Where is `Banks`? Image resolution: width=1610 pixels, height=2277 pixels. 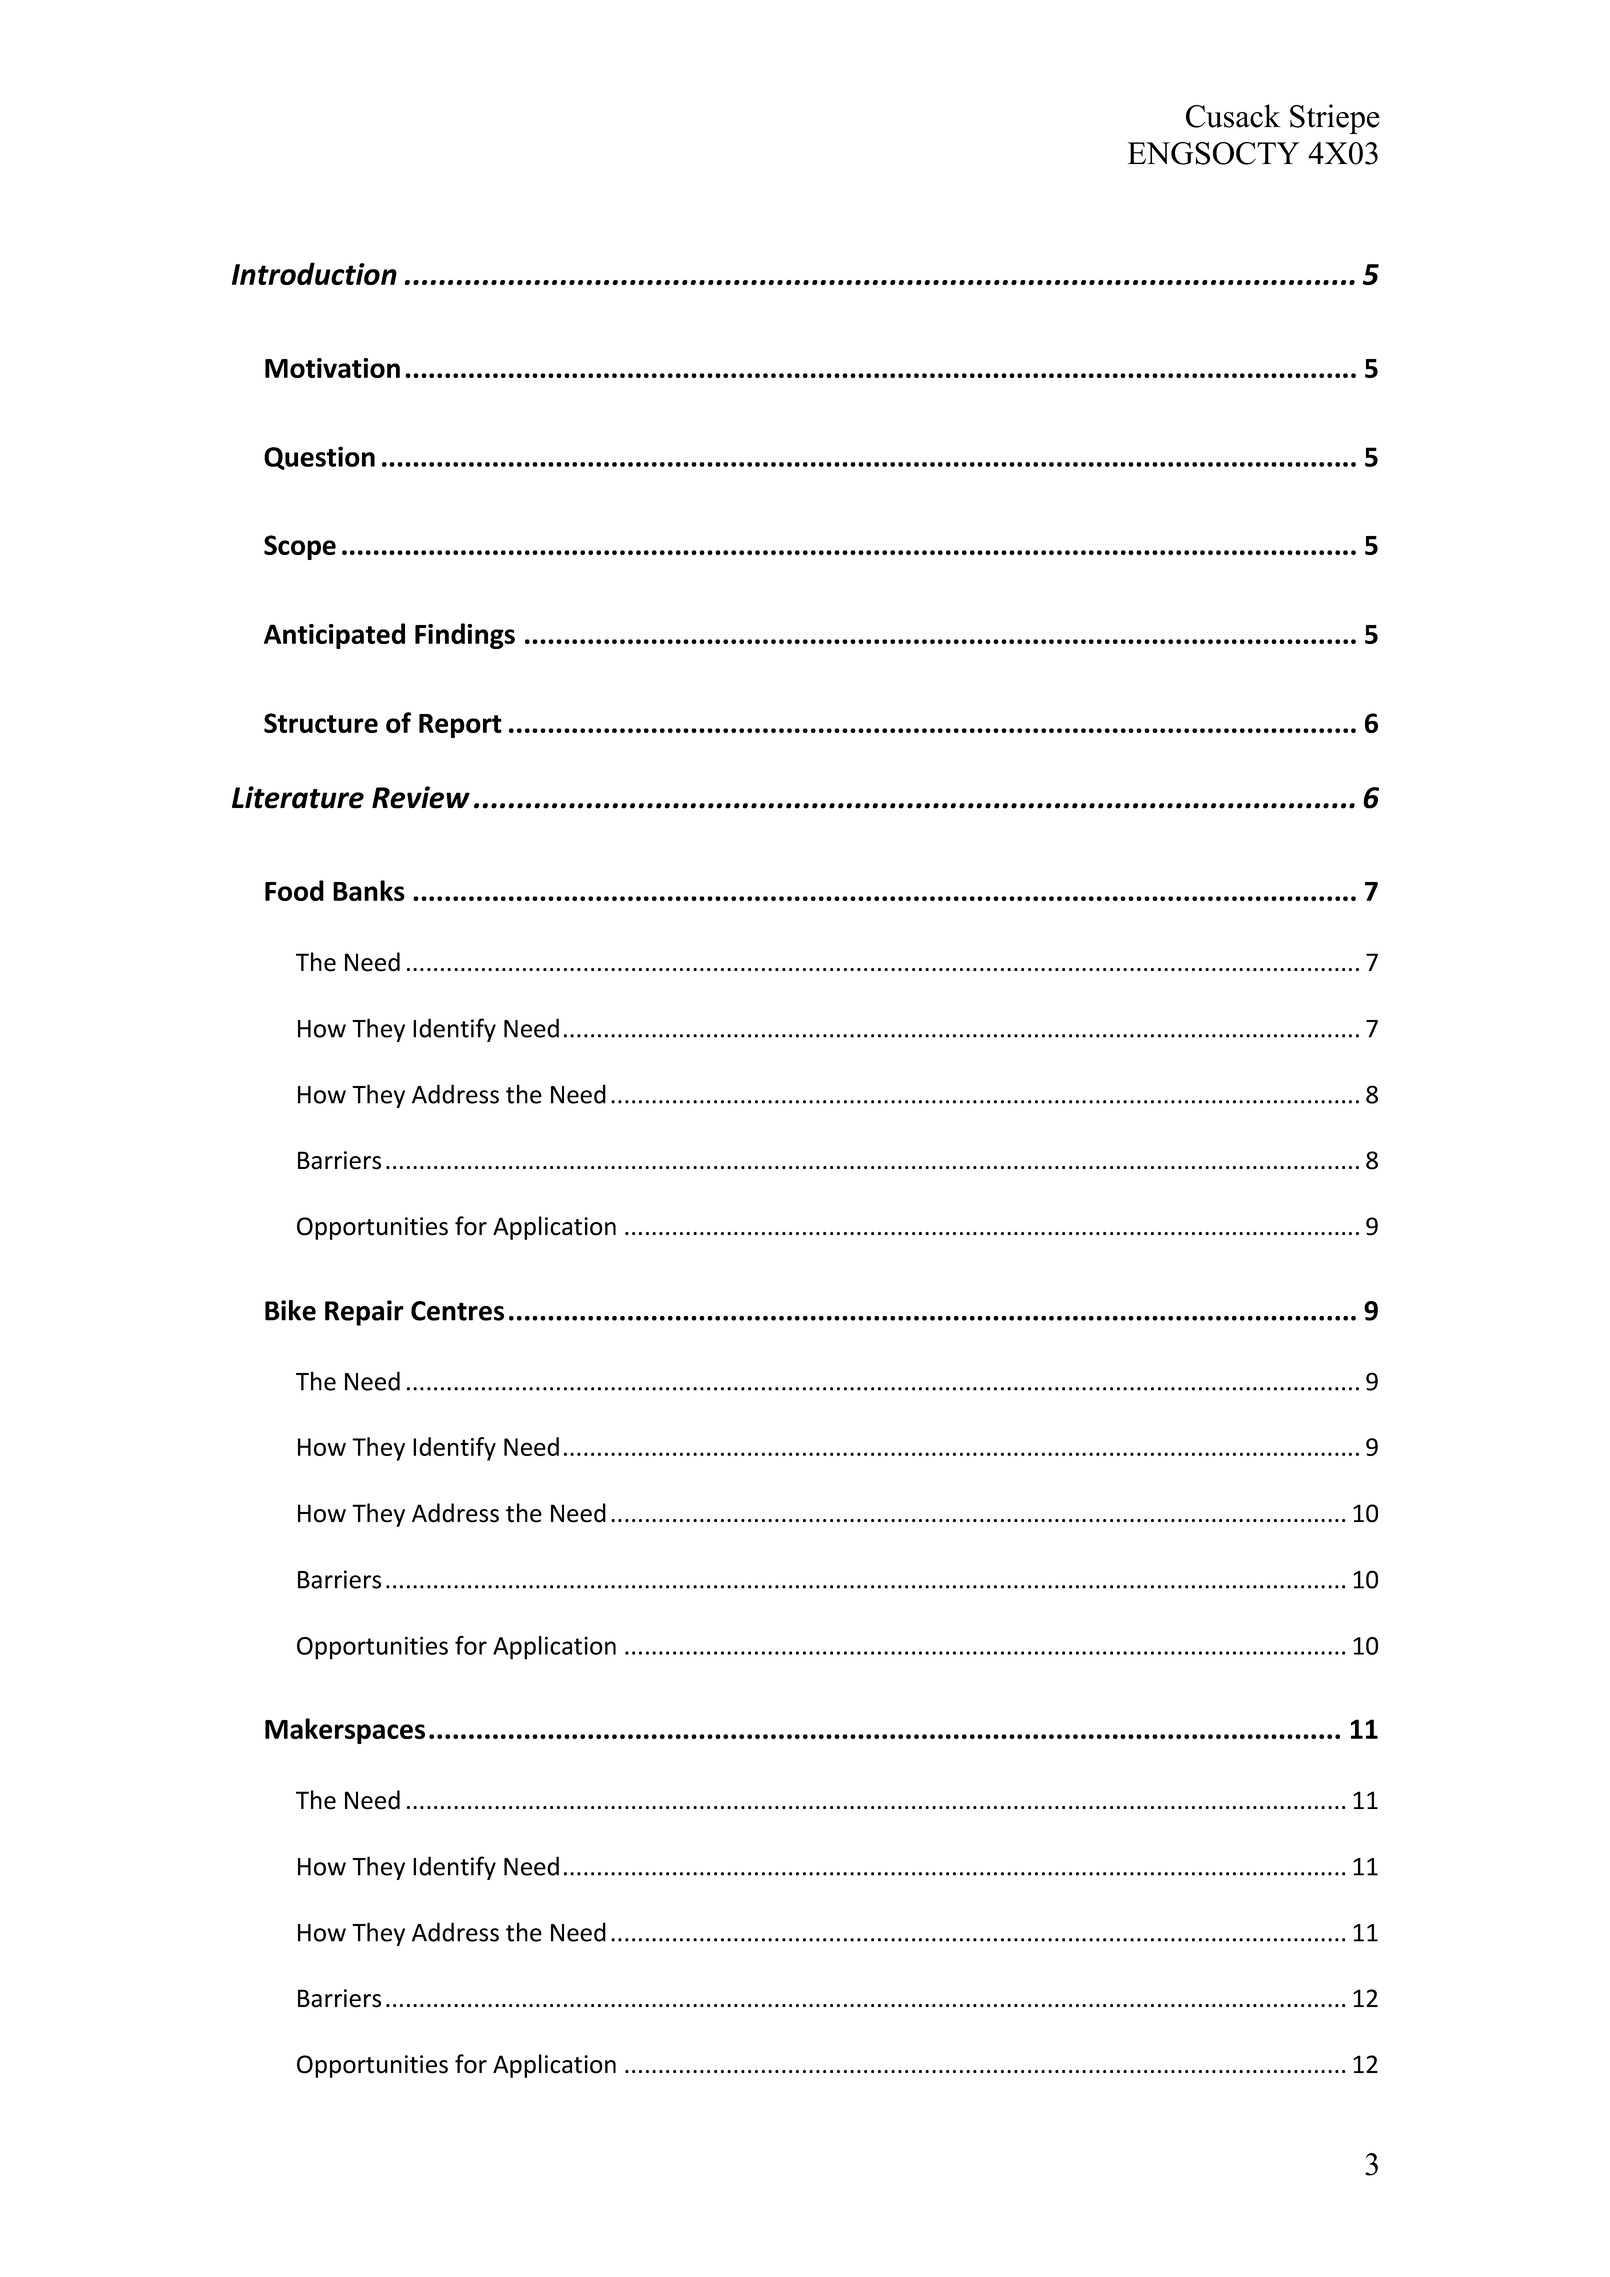
Banks is located at coordinates (369, 890).
